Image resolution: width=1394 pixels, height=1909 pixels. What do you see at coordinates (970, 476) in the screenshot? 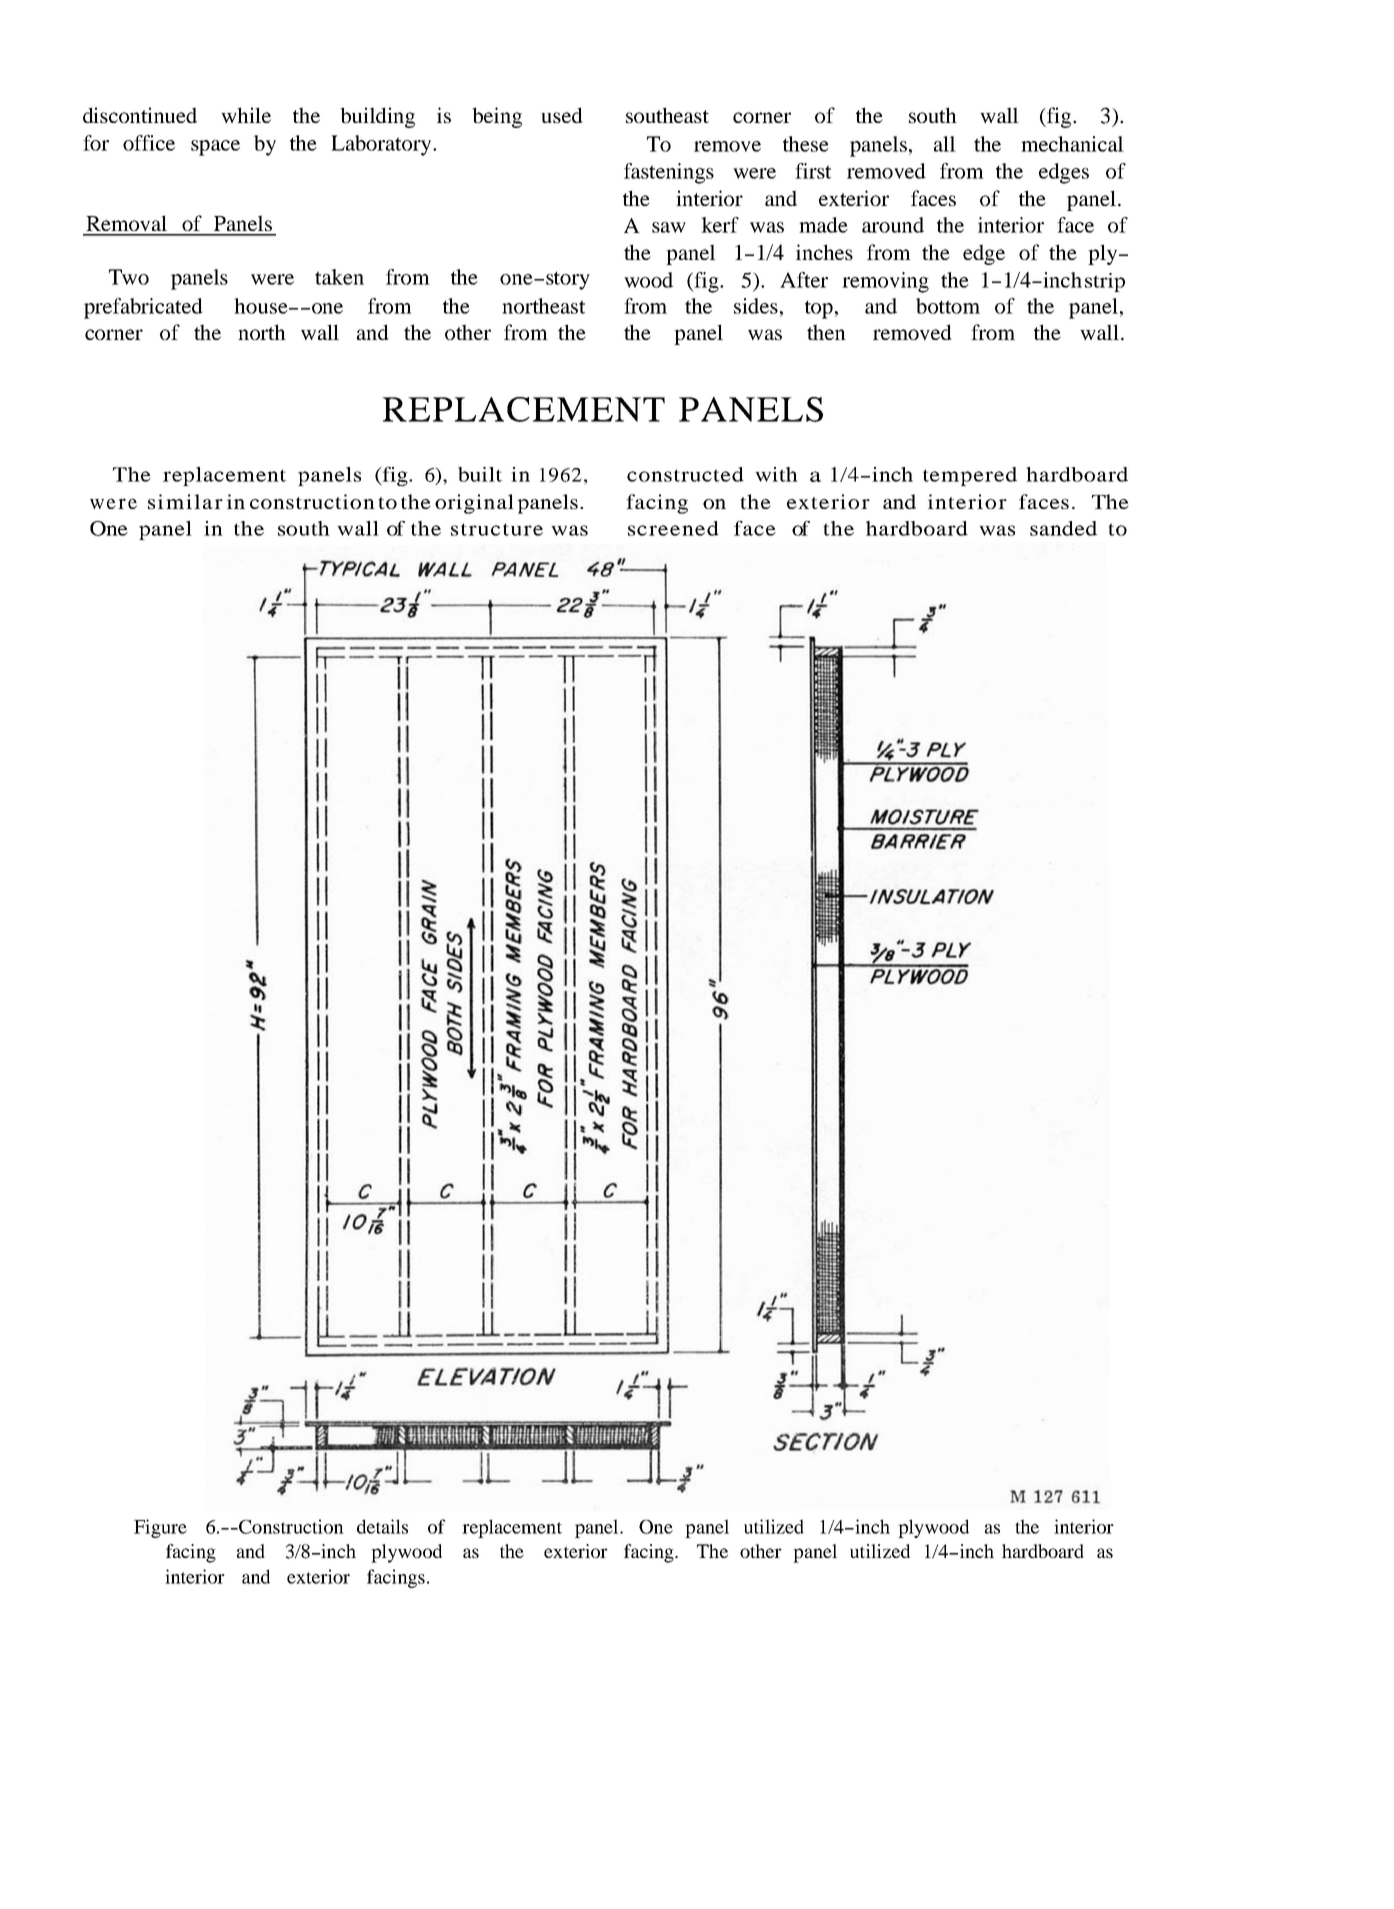
I see `tempered` at bounding box center [970, 476].
